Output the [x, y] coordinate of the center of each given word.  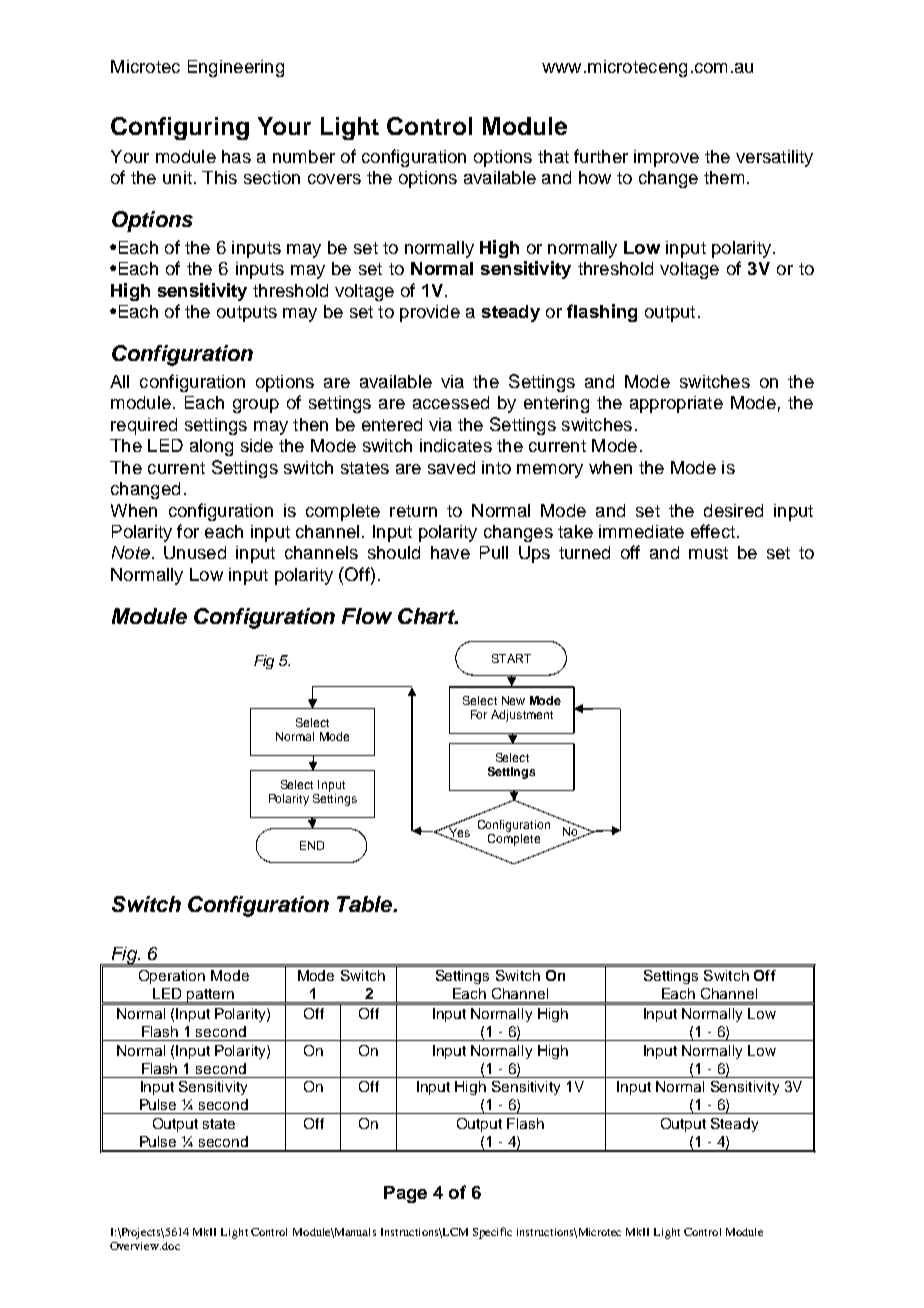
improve [666, 158]
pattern [211, 997]
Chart [427, 616]
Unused [195, 552]
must [708, 553]
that [553, 156]
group [256, 406]
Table [365, 904]
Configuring [180, 128]
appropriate [676, 404]
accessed [451, 402]
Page [405, 1194]
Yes [458, 832]
